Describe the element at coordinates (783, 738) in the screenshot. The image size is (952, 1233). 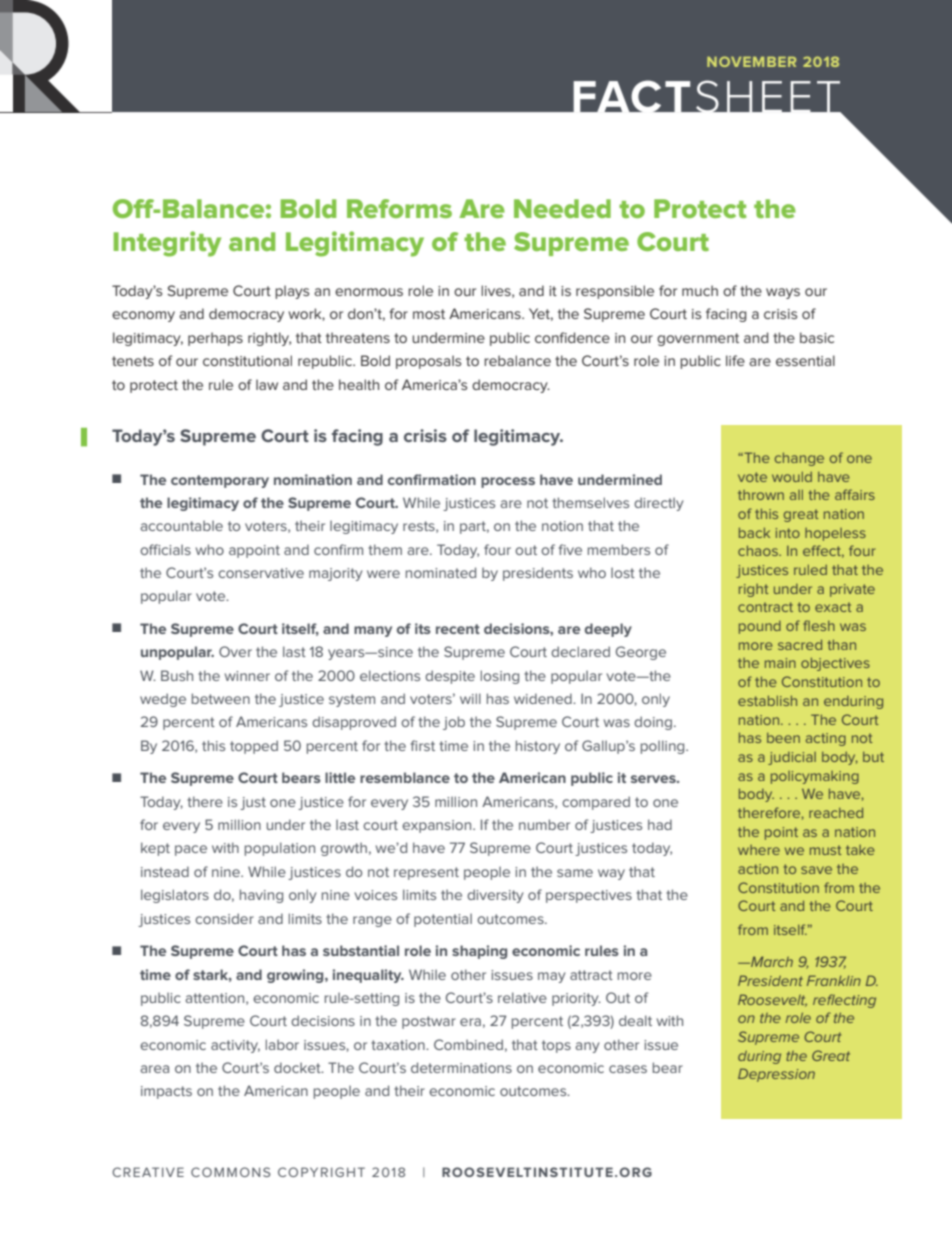
I see `been` at that location.
